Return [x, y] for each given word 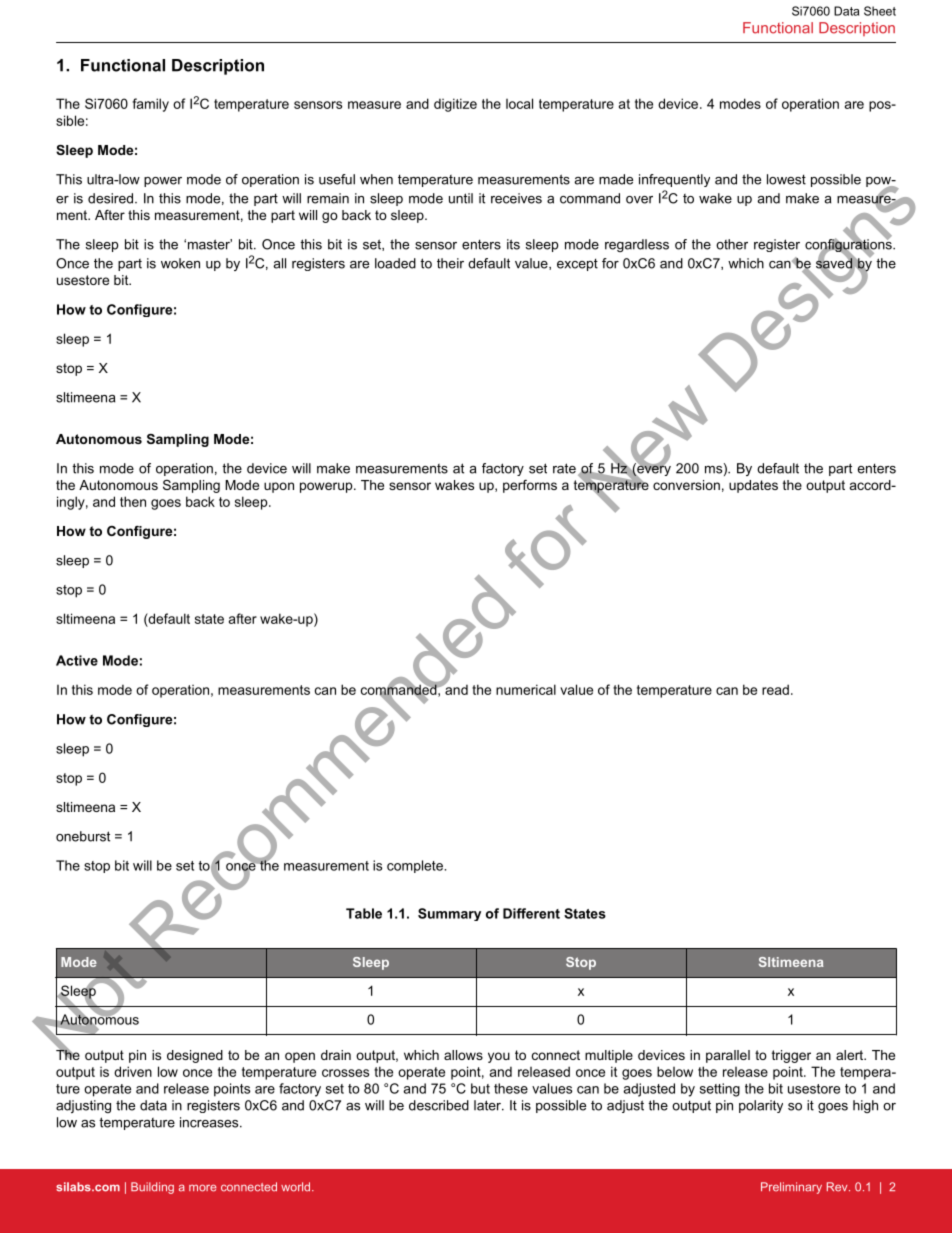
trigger [791, 1056]
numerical [526, 689]
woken [180, 263]
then [133, 501]
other [732, 244]
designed [195, 1056]
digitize [455, 105]
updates [753, 486]
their [450, 263]
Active [77, 660]
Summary [449, 914]
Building [152, 1188]
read [775, 689]
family [150, 105]
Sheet [880, 11]
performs [530, 486]
